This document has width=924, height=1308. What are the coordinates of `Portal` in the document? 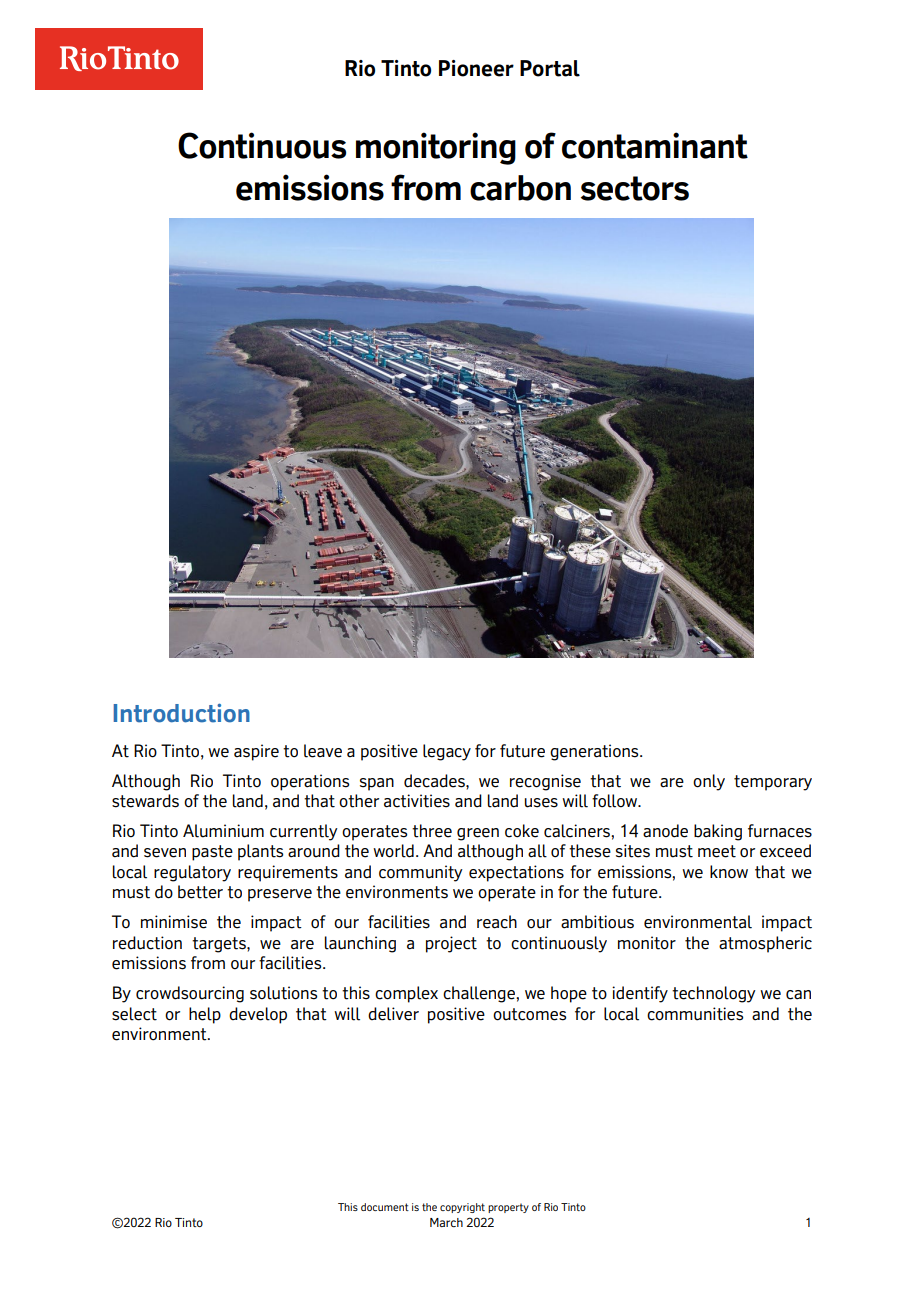 It's located at (550, 68).
